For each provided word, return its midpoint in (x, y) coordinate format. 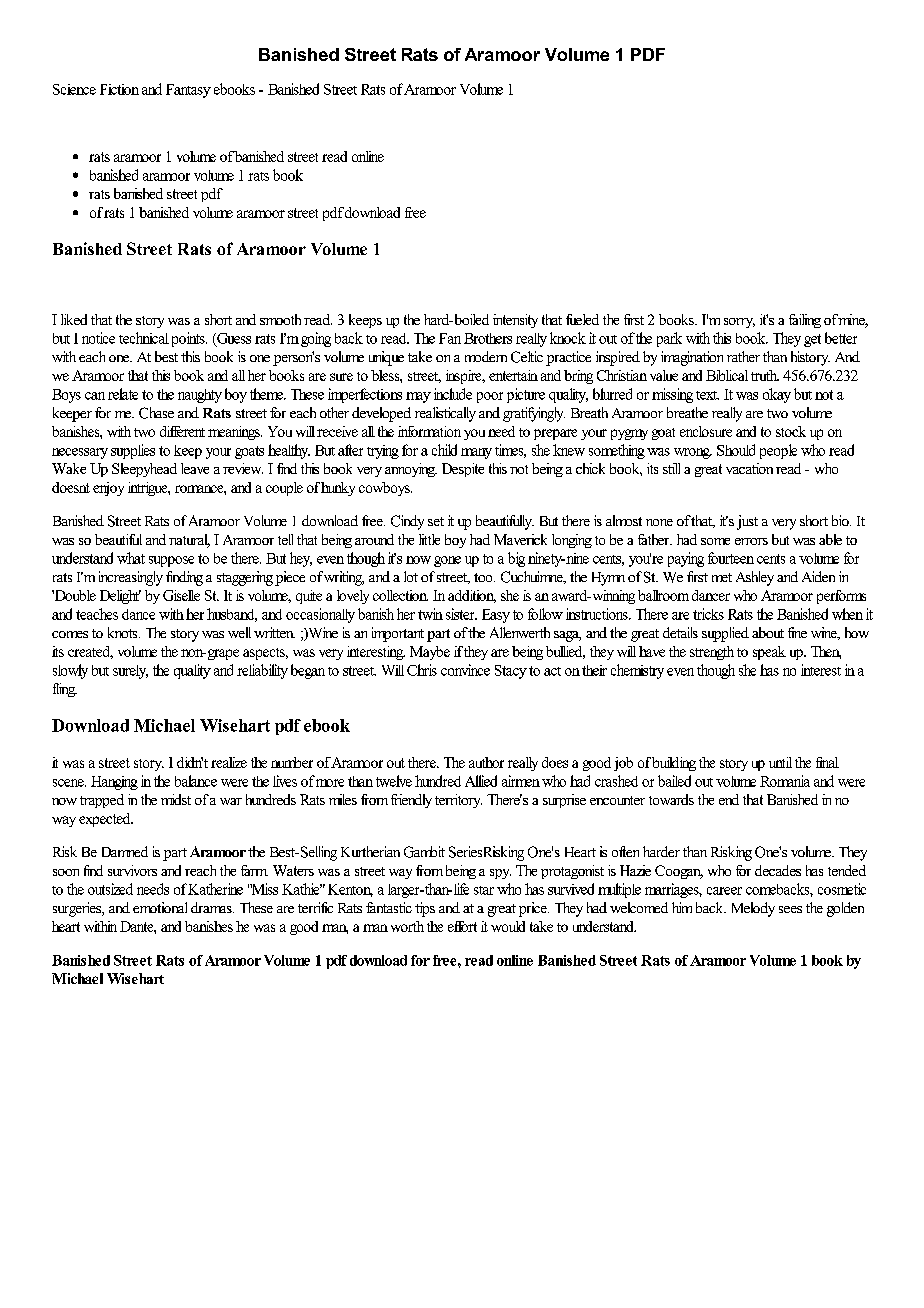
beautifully (505, 522)
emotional (160, 907)
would (508, 926)
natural (189, 541)
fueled (582, 319)
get (812, 340)
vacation (749, 468)
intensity (515, 321)
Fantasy (188, 91)
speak (769, 653)
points (189, 339)
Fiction (119, 89)
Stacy (511, 672)
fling (65, 690)
